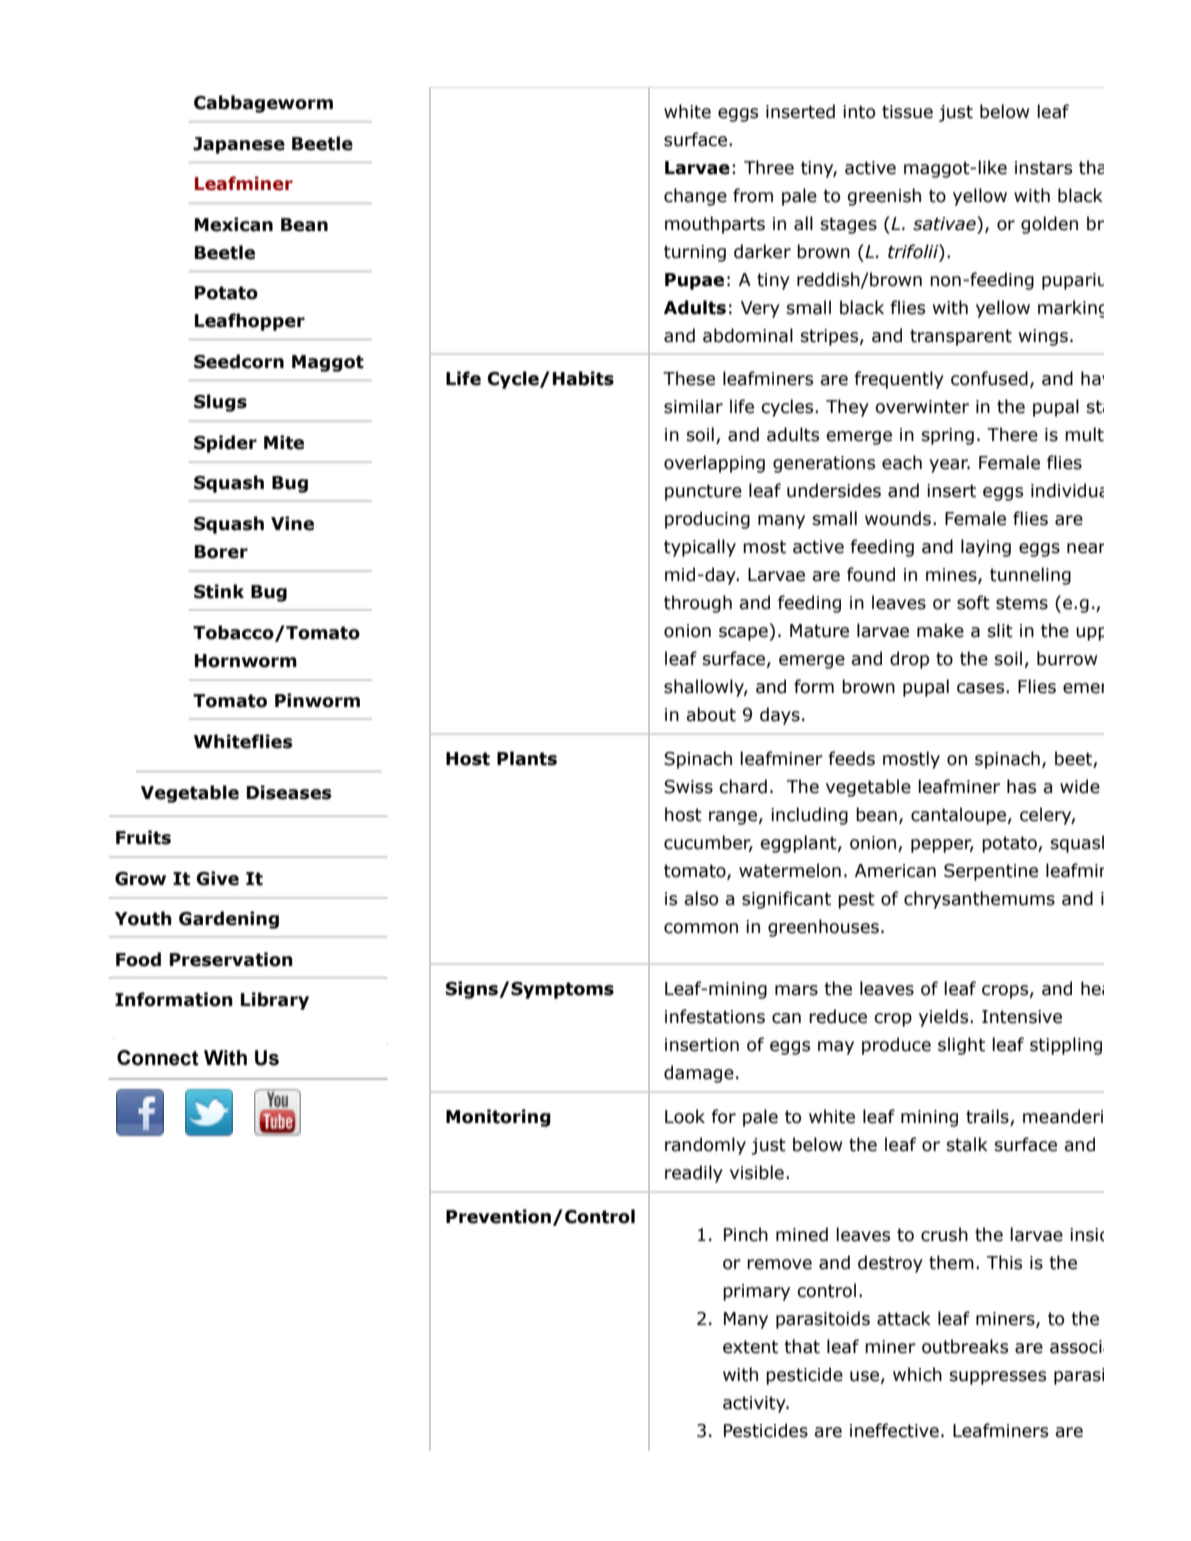  I want to click on Preservation, so click(231, 959).
